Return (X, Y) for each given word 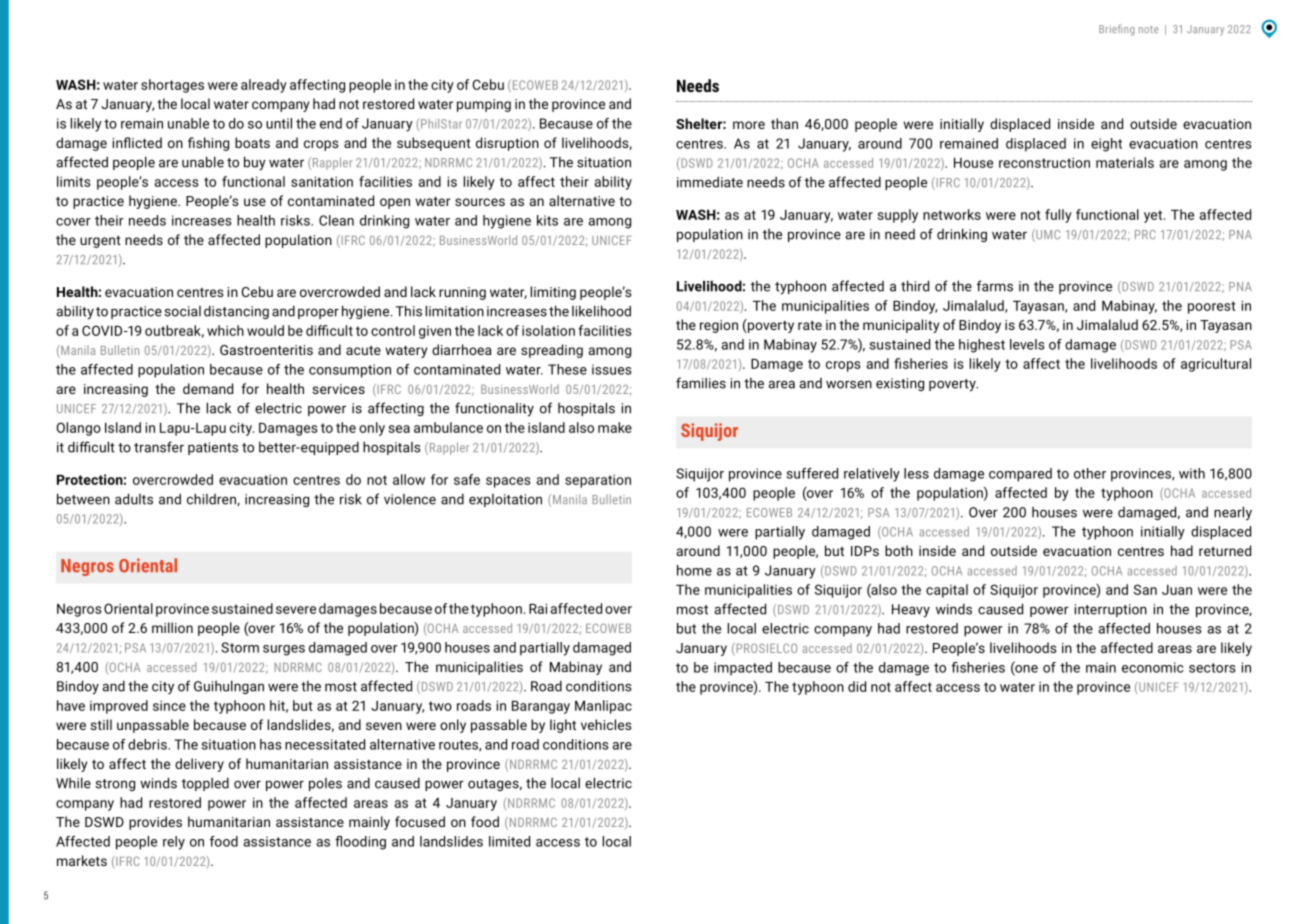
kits (547, 220)
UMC (1047, 235)
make (615, 427)
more (749, 125)
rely (174, 843)
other (1090, 473)
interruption (1111, 610)
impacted (743, 669)
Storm (240, 647)
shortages (172, 86)
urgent (100, 242)
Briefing (1117, 30)
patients (213, 448)
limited (509, 841)
